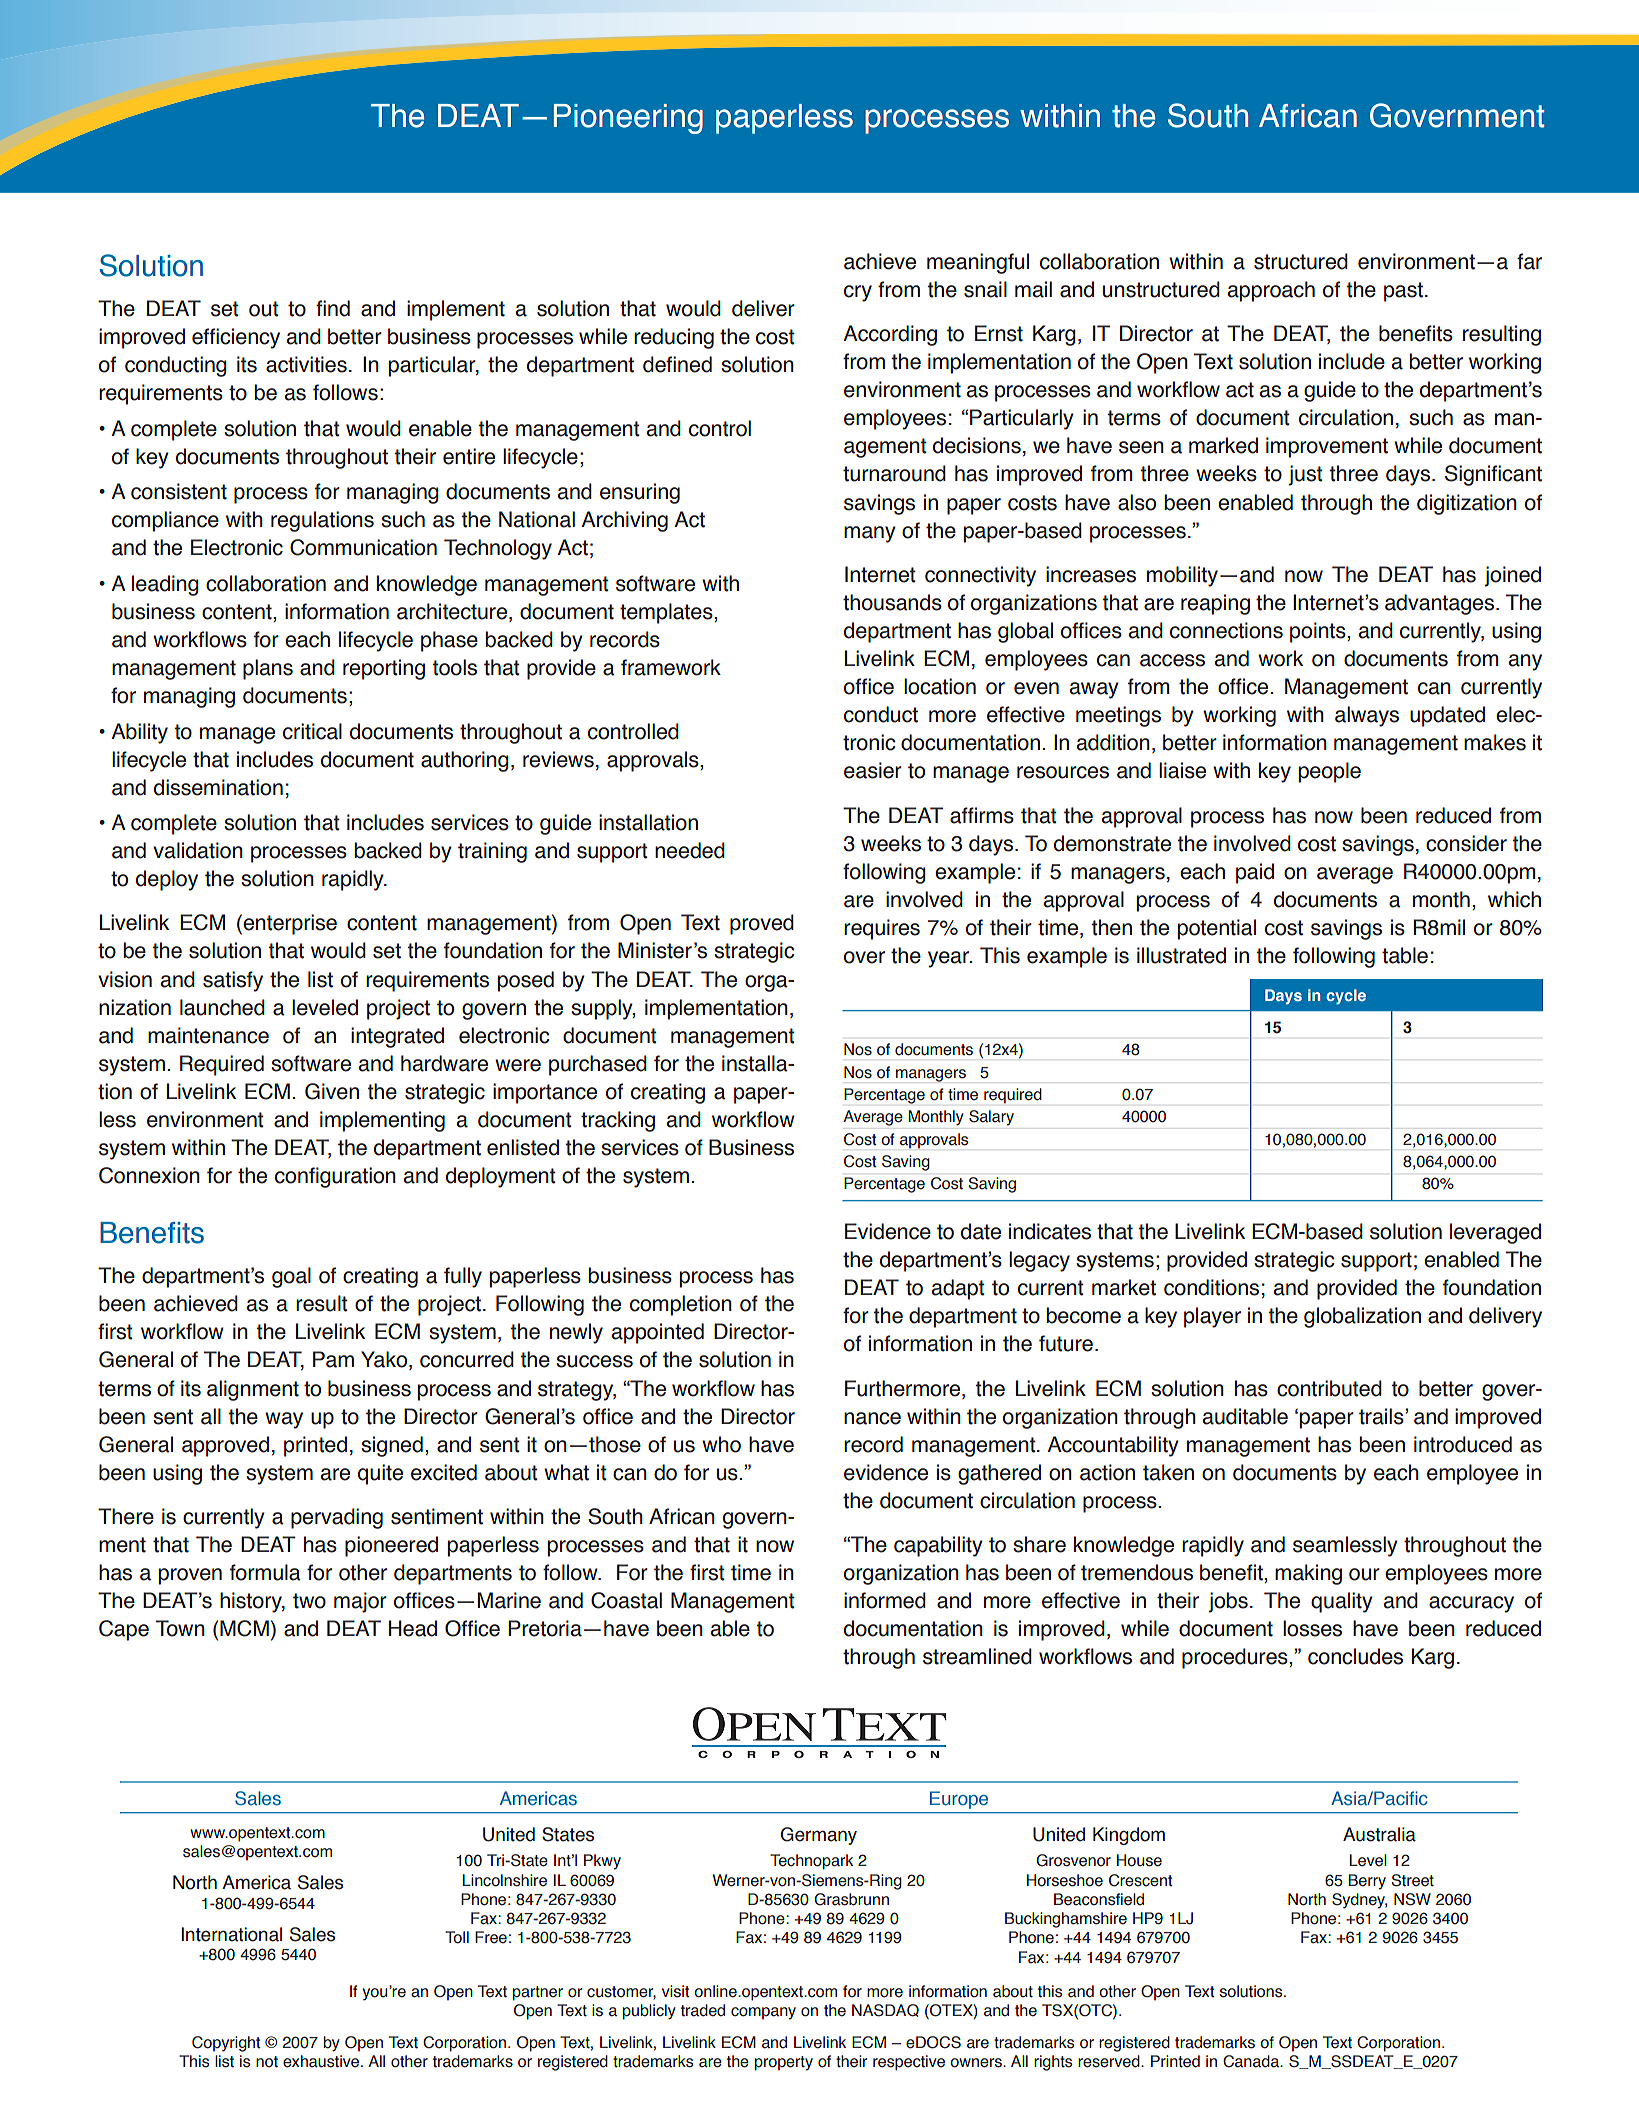  What do you see at coordinates (858, 293) in the screenshot?
I see `cry` at bounding box center [858, 293].
